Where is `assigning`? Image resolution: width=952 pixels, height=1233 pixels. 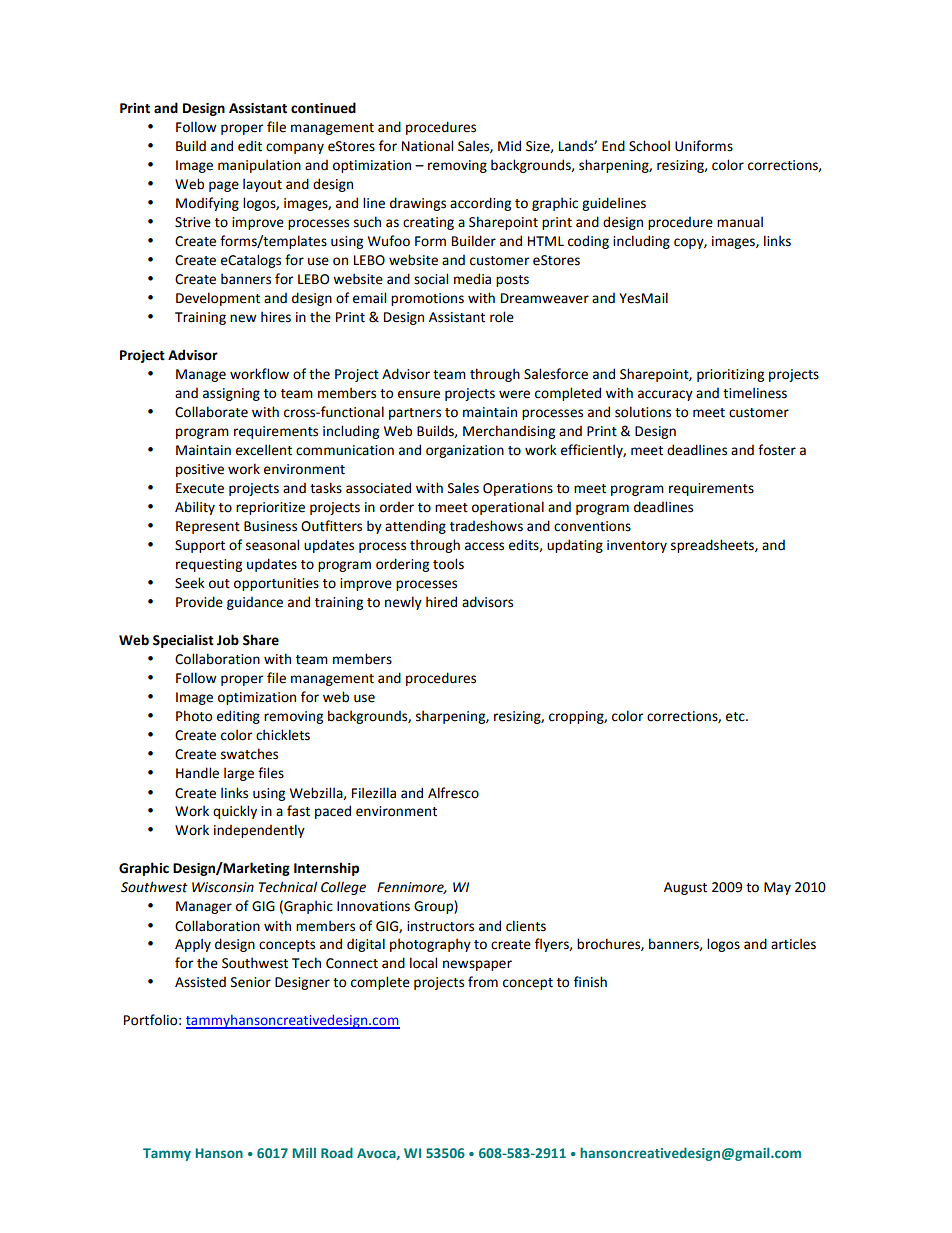
assigning is located at coordinates (231, 394).
